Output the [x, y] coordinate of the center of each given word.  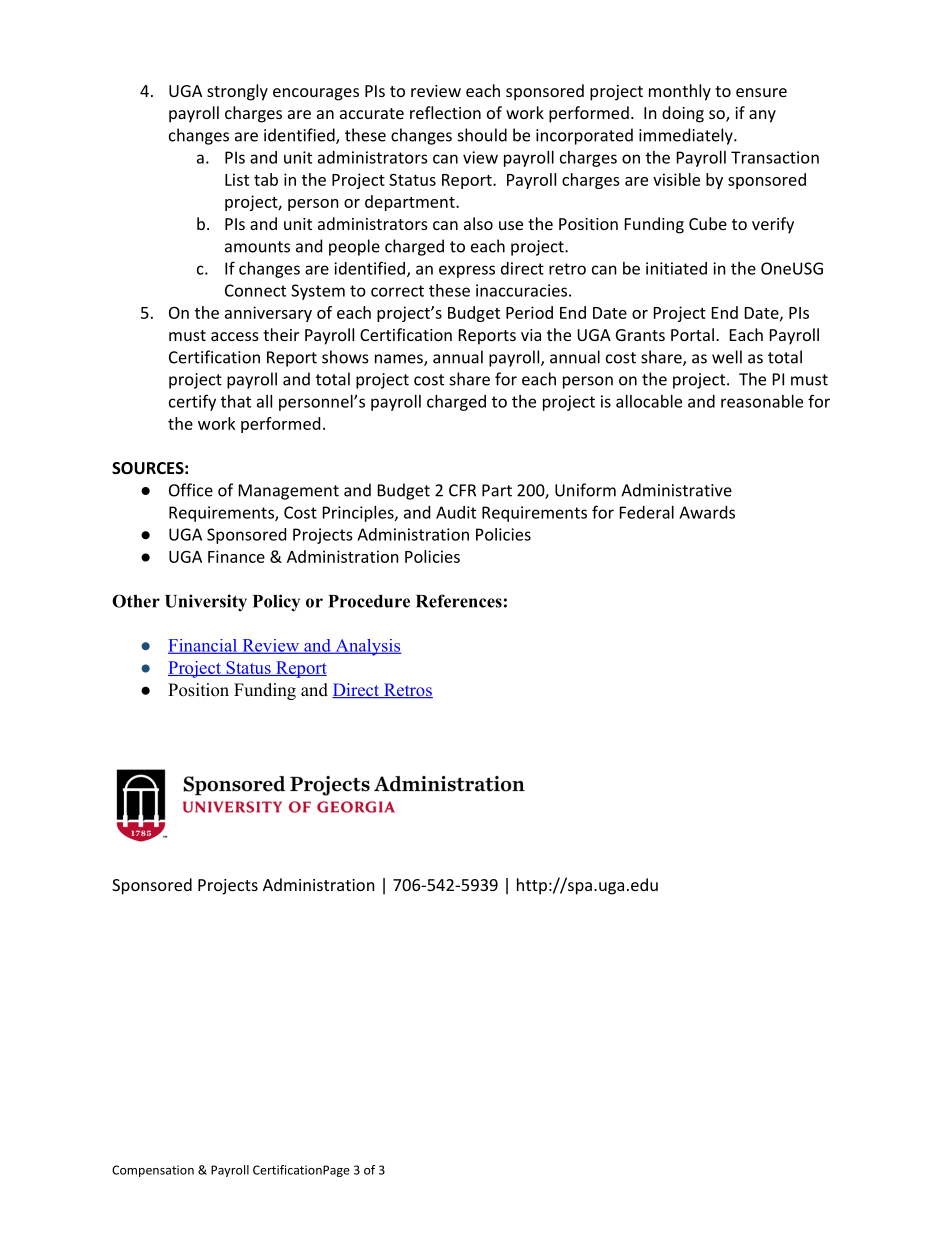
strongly [237, 92]
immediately [687, 136]
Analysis [367, 647]
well [727, 357]
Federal [647, 512]
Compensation [153, 1171]
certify [192, 402]
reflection [445, 112]
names [400, 360]
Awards [707, 512]
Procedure [369, 601]
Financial [203, 646]
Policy [276, 603]
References [459, 601]
